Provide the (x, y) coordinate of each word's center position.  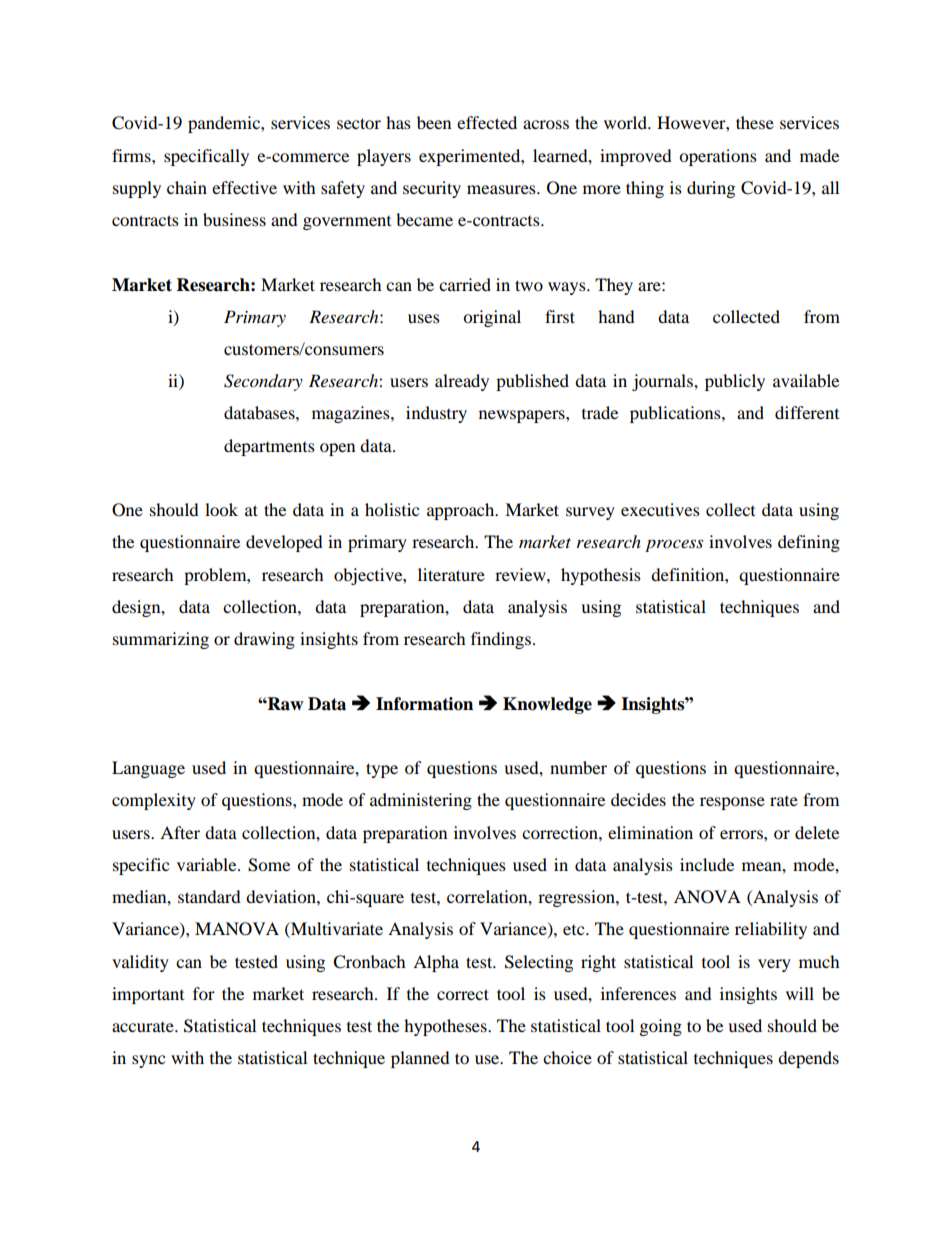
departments (269, 447)
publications (676, 414)
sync (148, 1061)
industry (436, 414)
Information (424, 704)
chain (187, 187)
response (732, 803)
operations (718, 157)
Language (148, 769)
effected (487, 122)
